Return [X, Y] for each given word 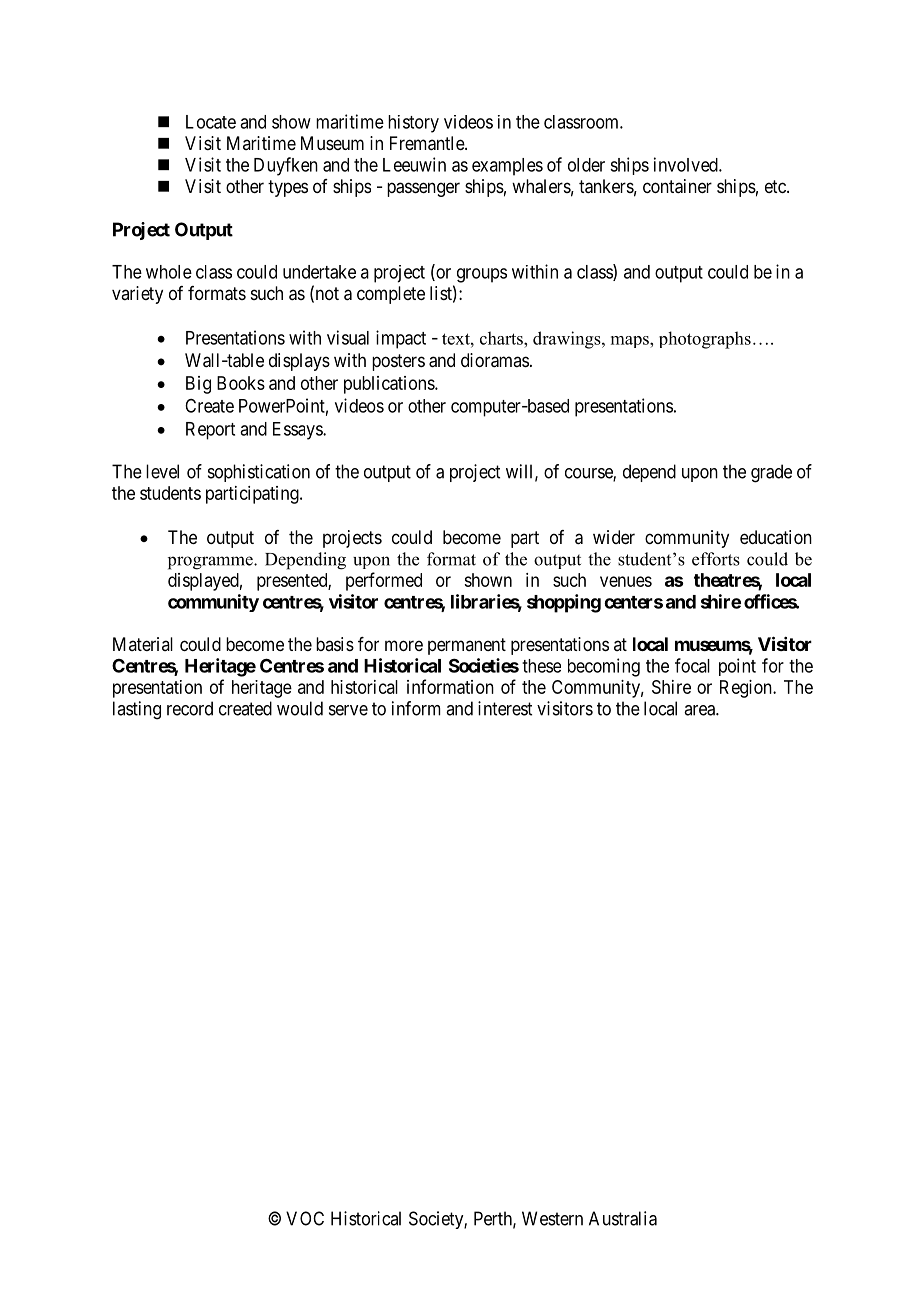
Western [552, 1218]
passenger [423, 189]
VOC [305, 1218]
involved [687, 164]
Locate [211, 122]
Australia [623, 1218]
